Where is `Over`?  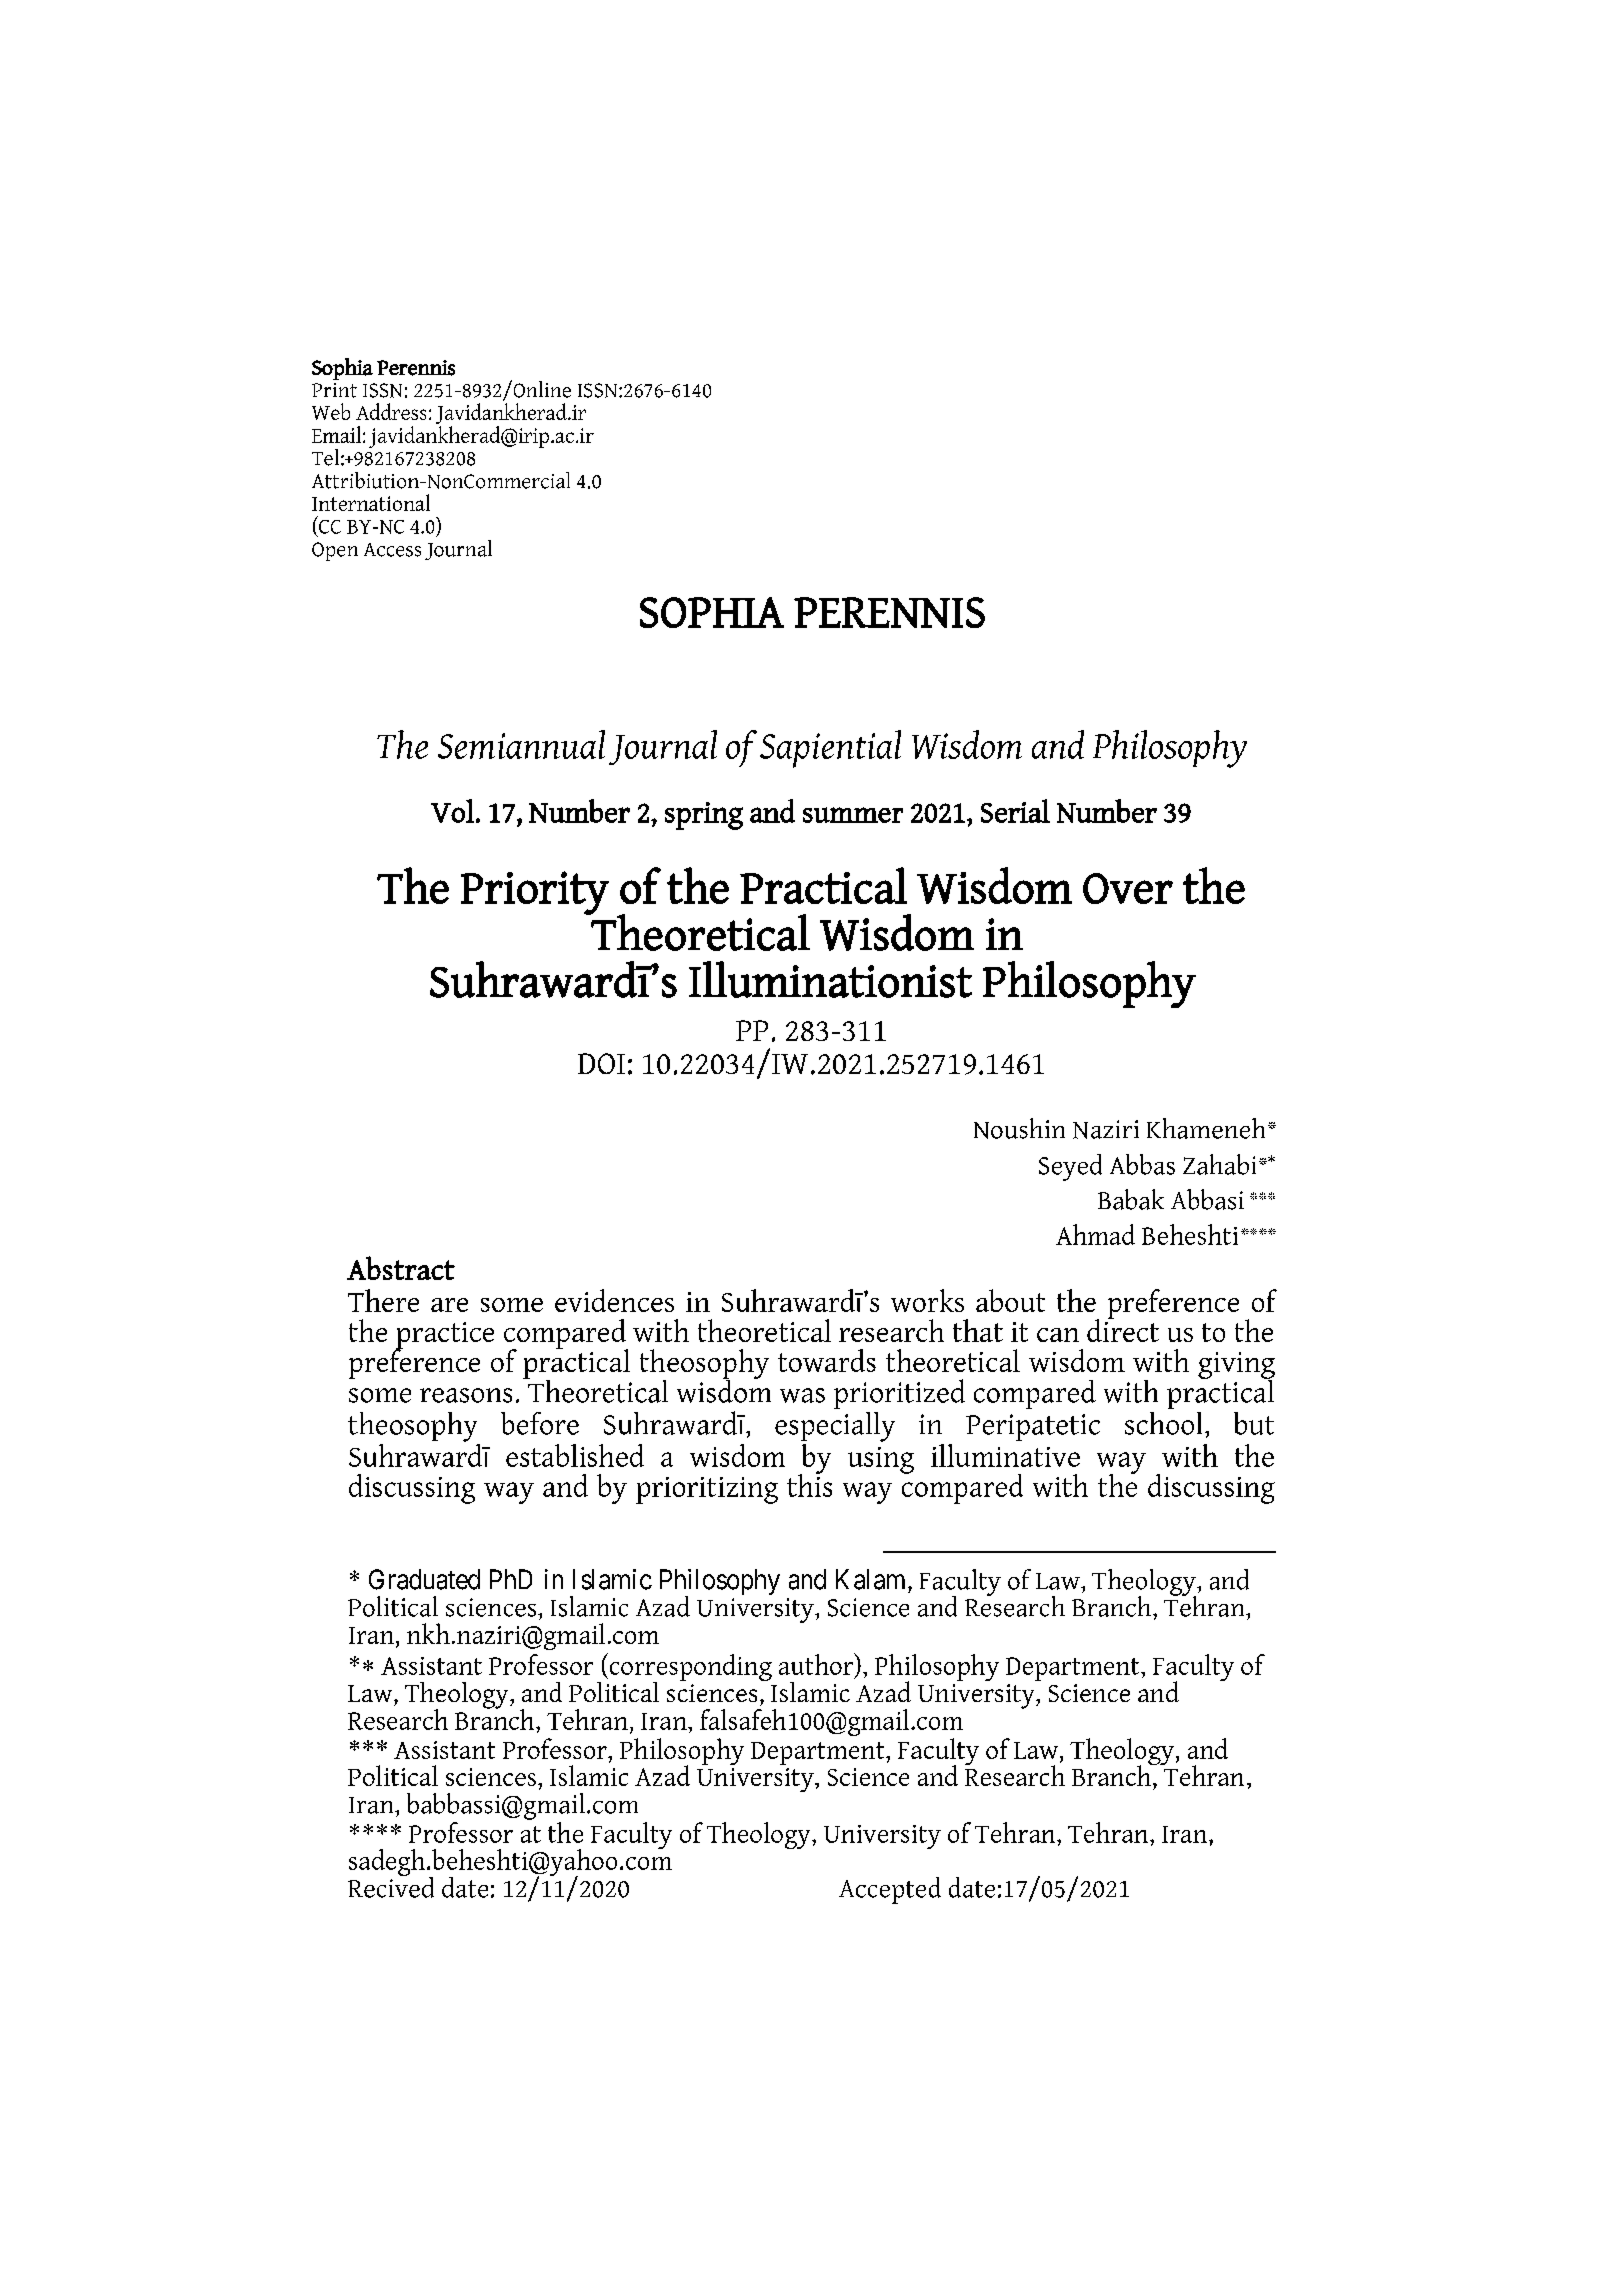 Over is located at coordinates (1128, 888).
